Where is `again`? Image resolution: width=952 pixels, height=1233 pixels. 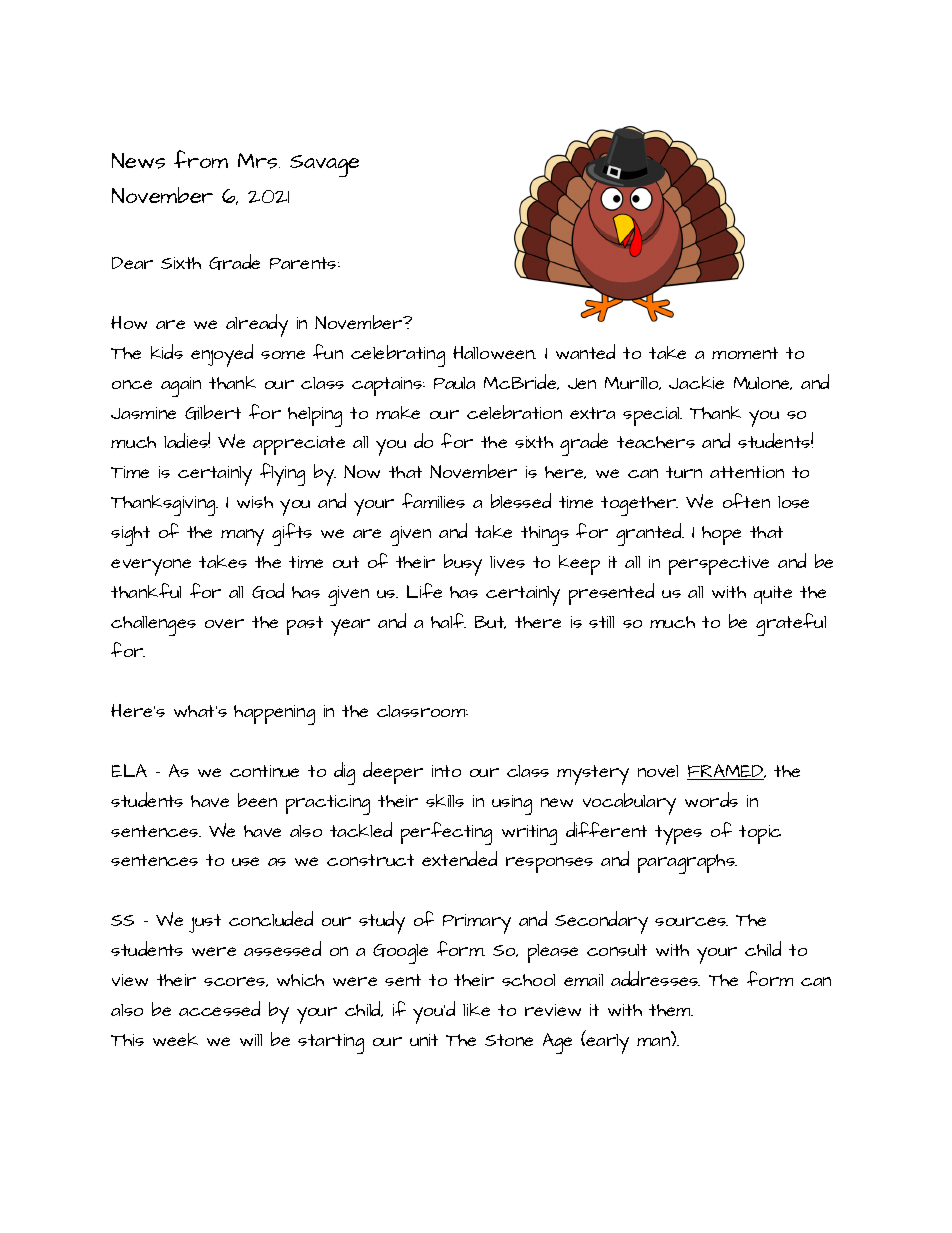
again is located at coordinates (181, 387).
